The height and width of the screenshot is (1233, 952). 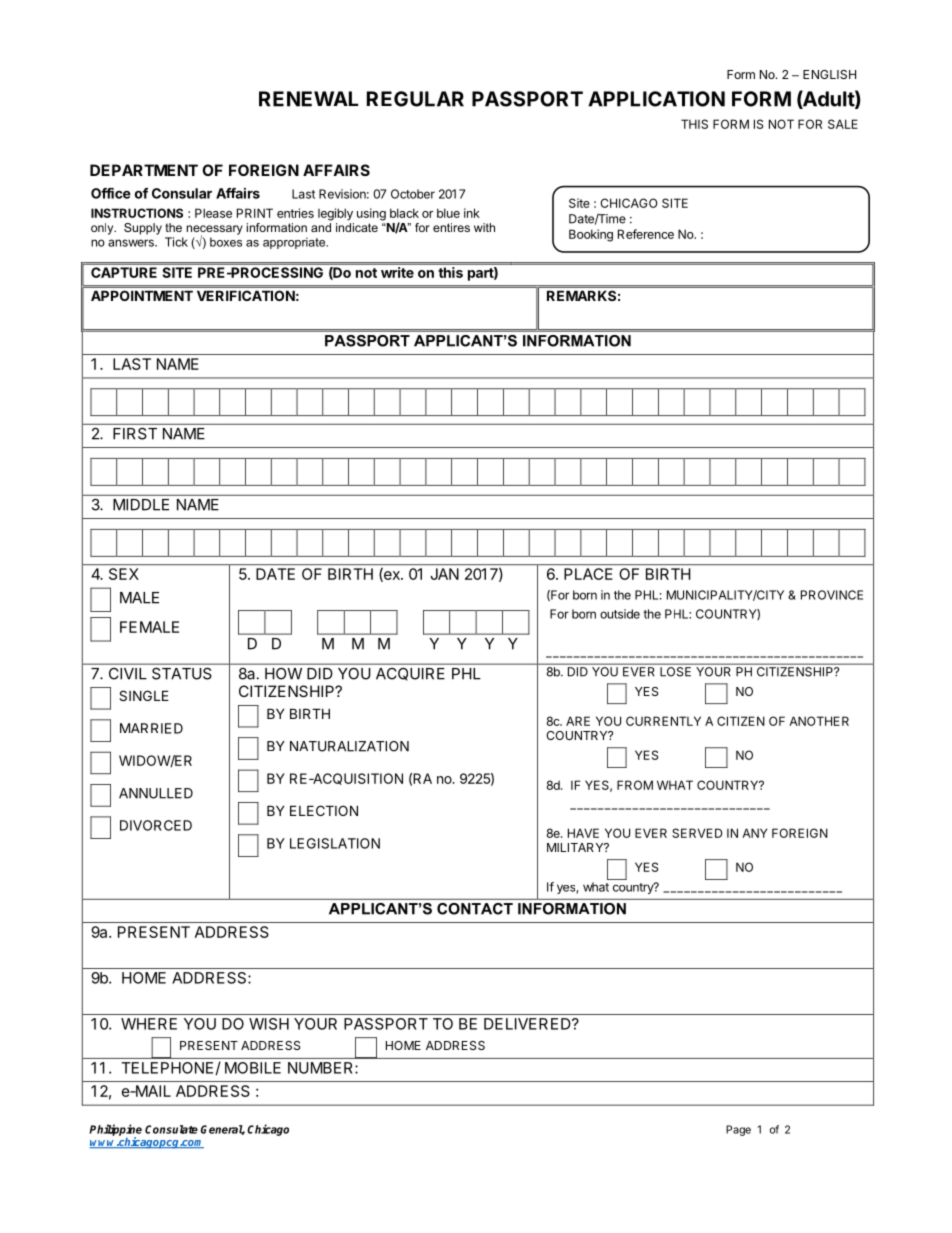 I want to click on REGULAR, so click(x=415, y=99).
